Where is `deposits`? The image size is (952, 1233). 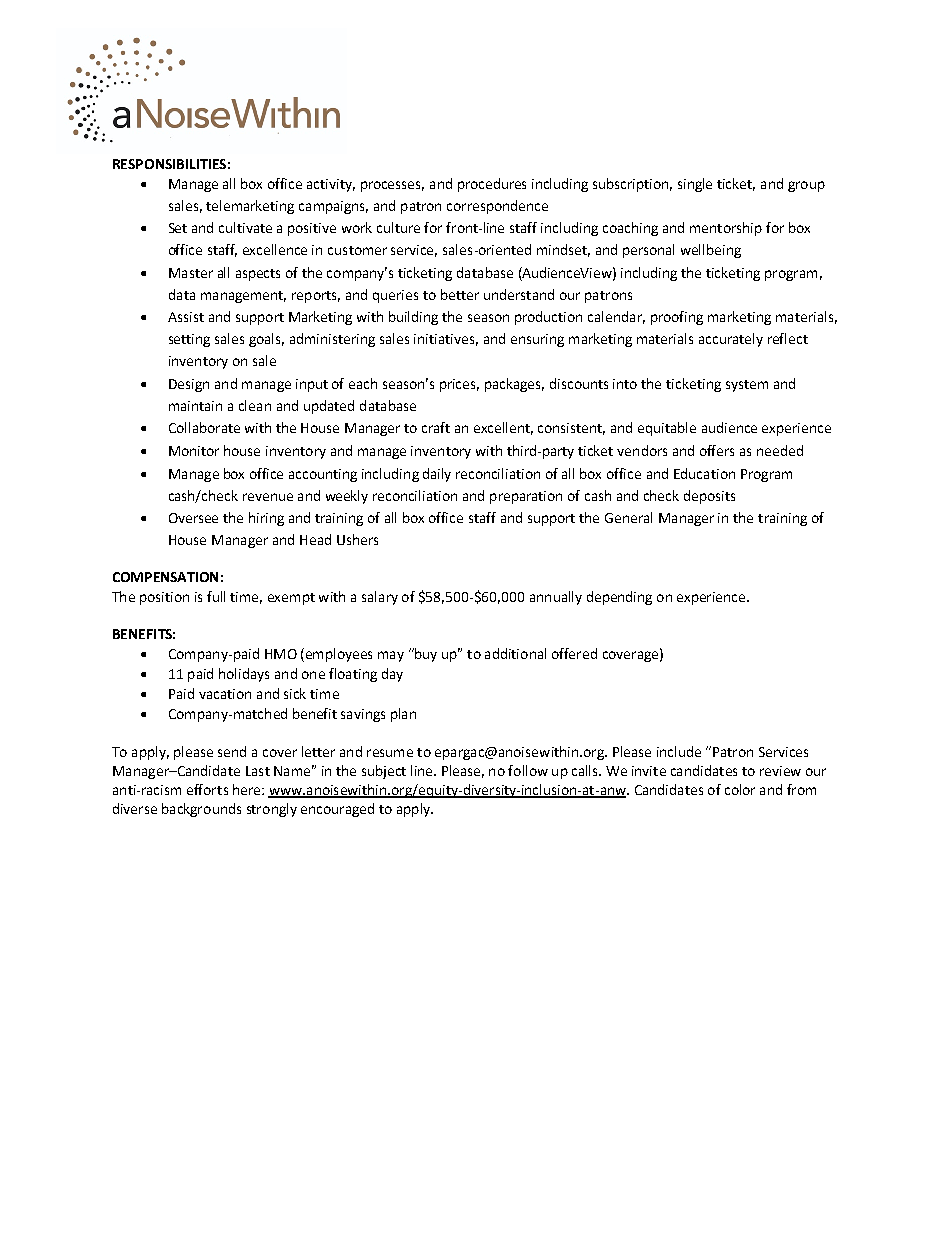
deposits is located at coordinates (709, 497).
